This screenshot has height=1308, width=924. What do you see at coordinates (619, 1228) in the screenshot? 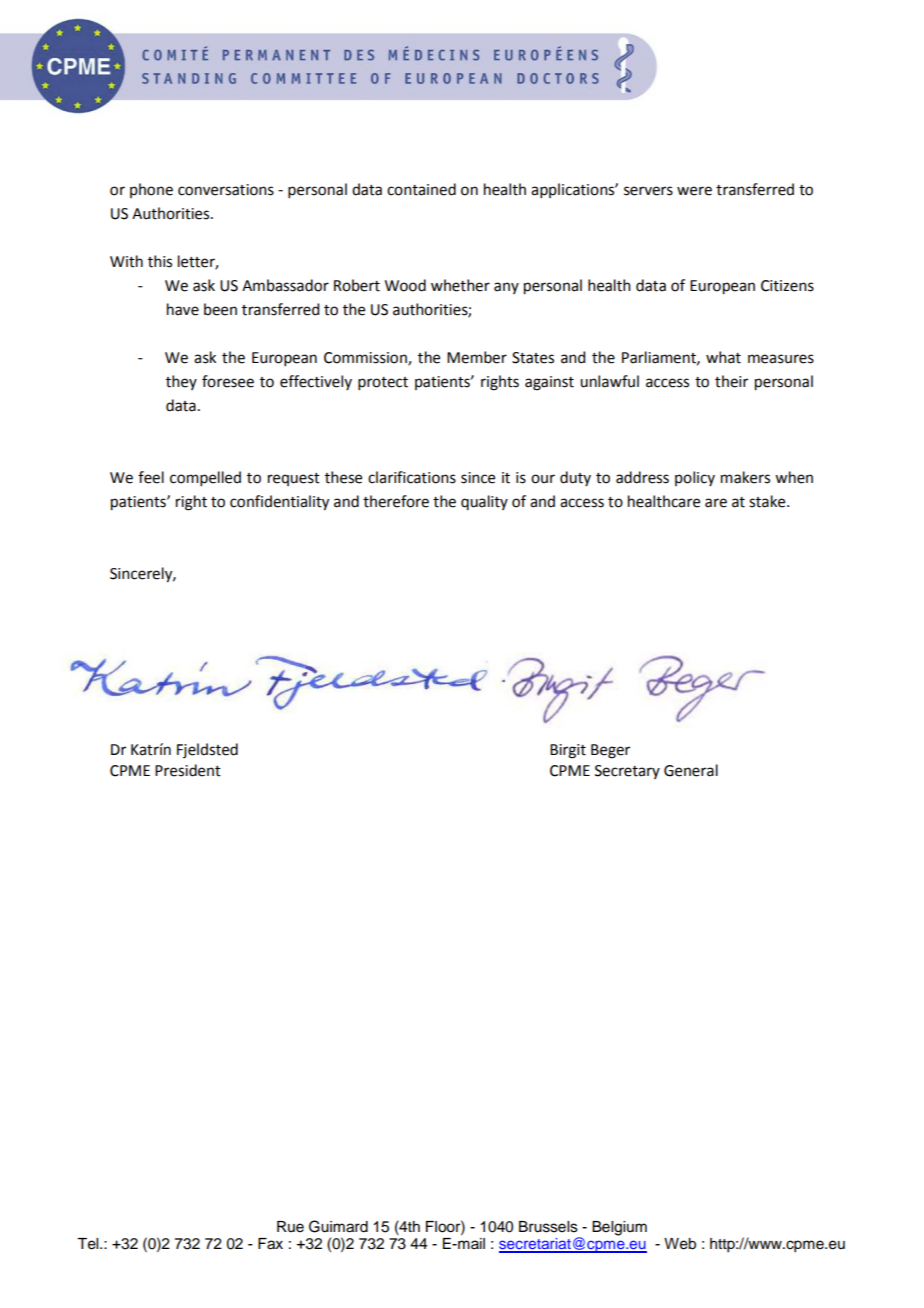
I see `Belgium` at bounding box center [619, 1228].
